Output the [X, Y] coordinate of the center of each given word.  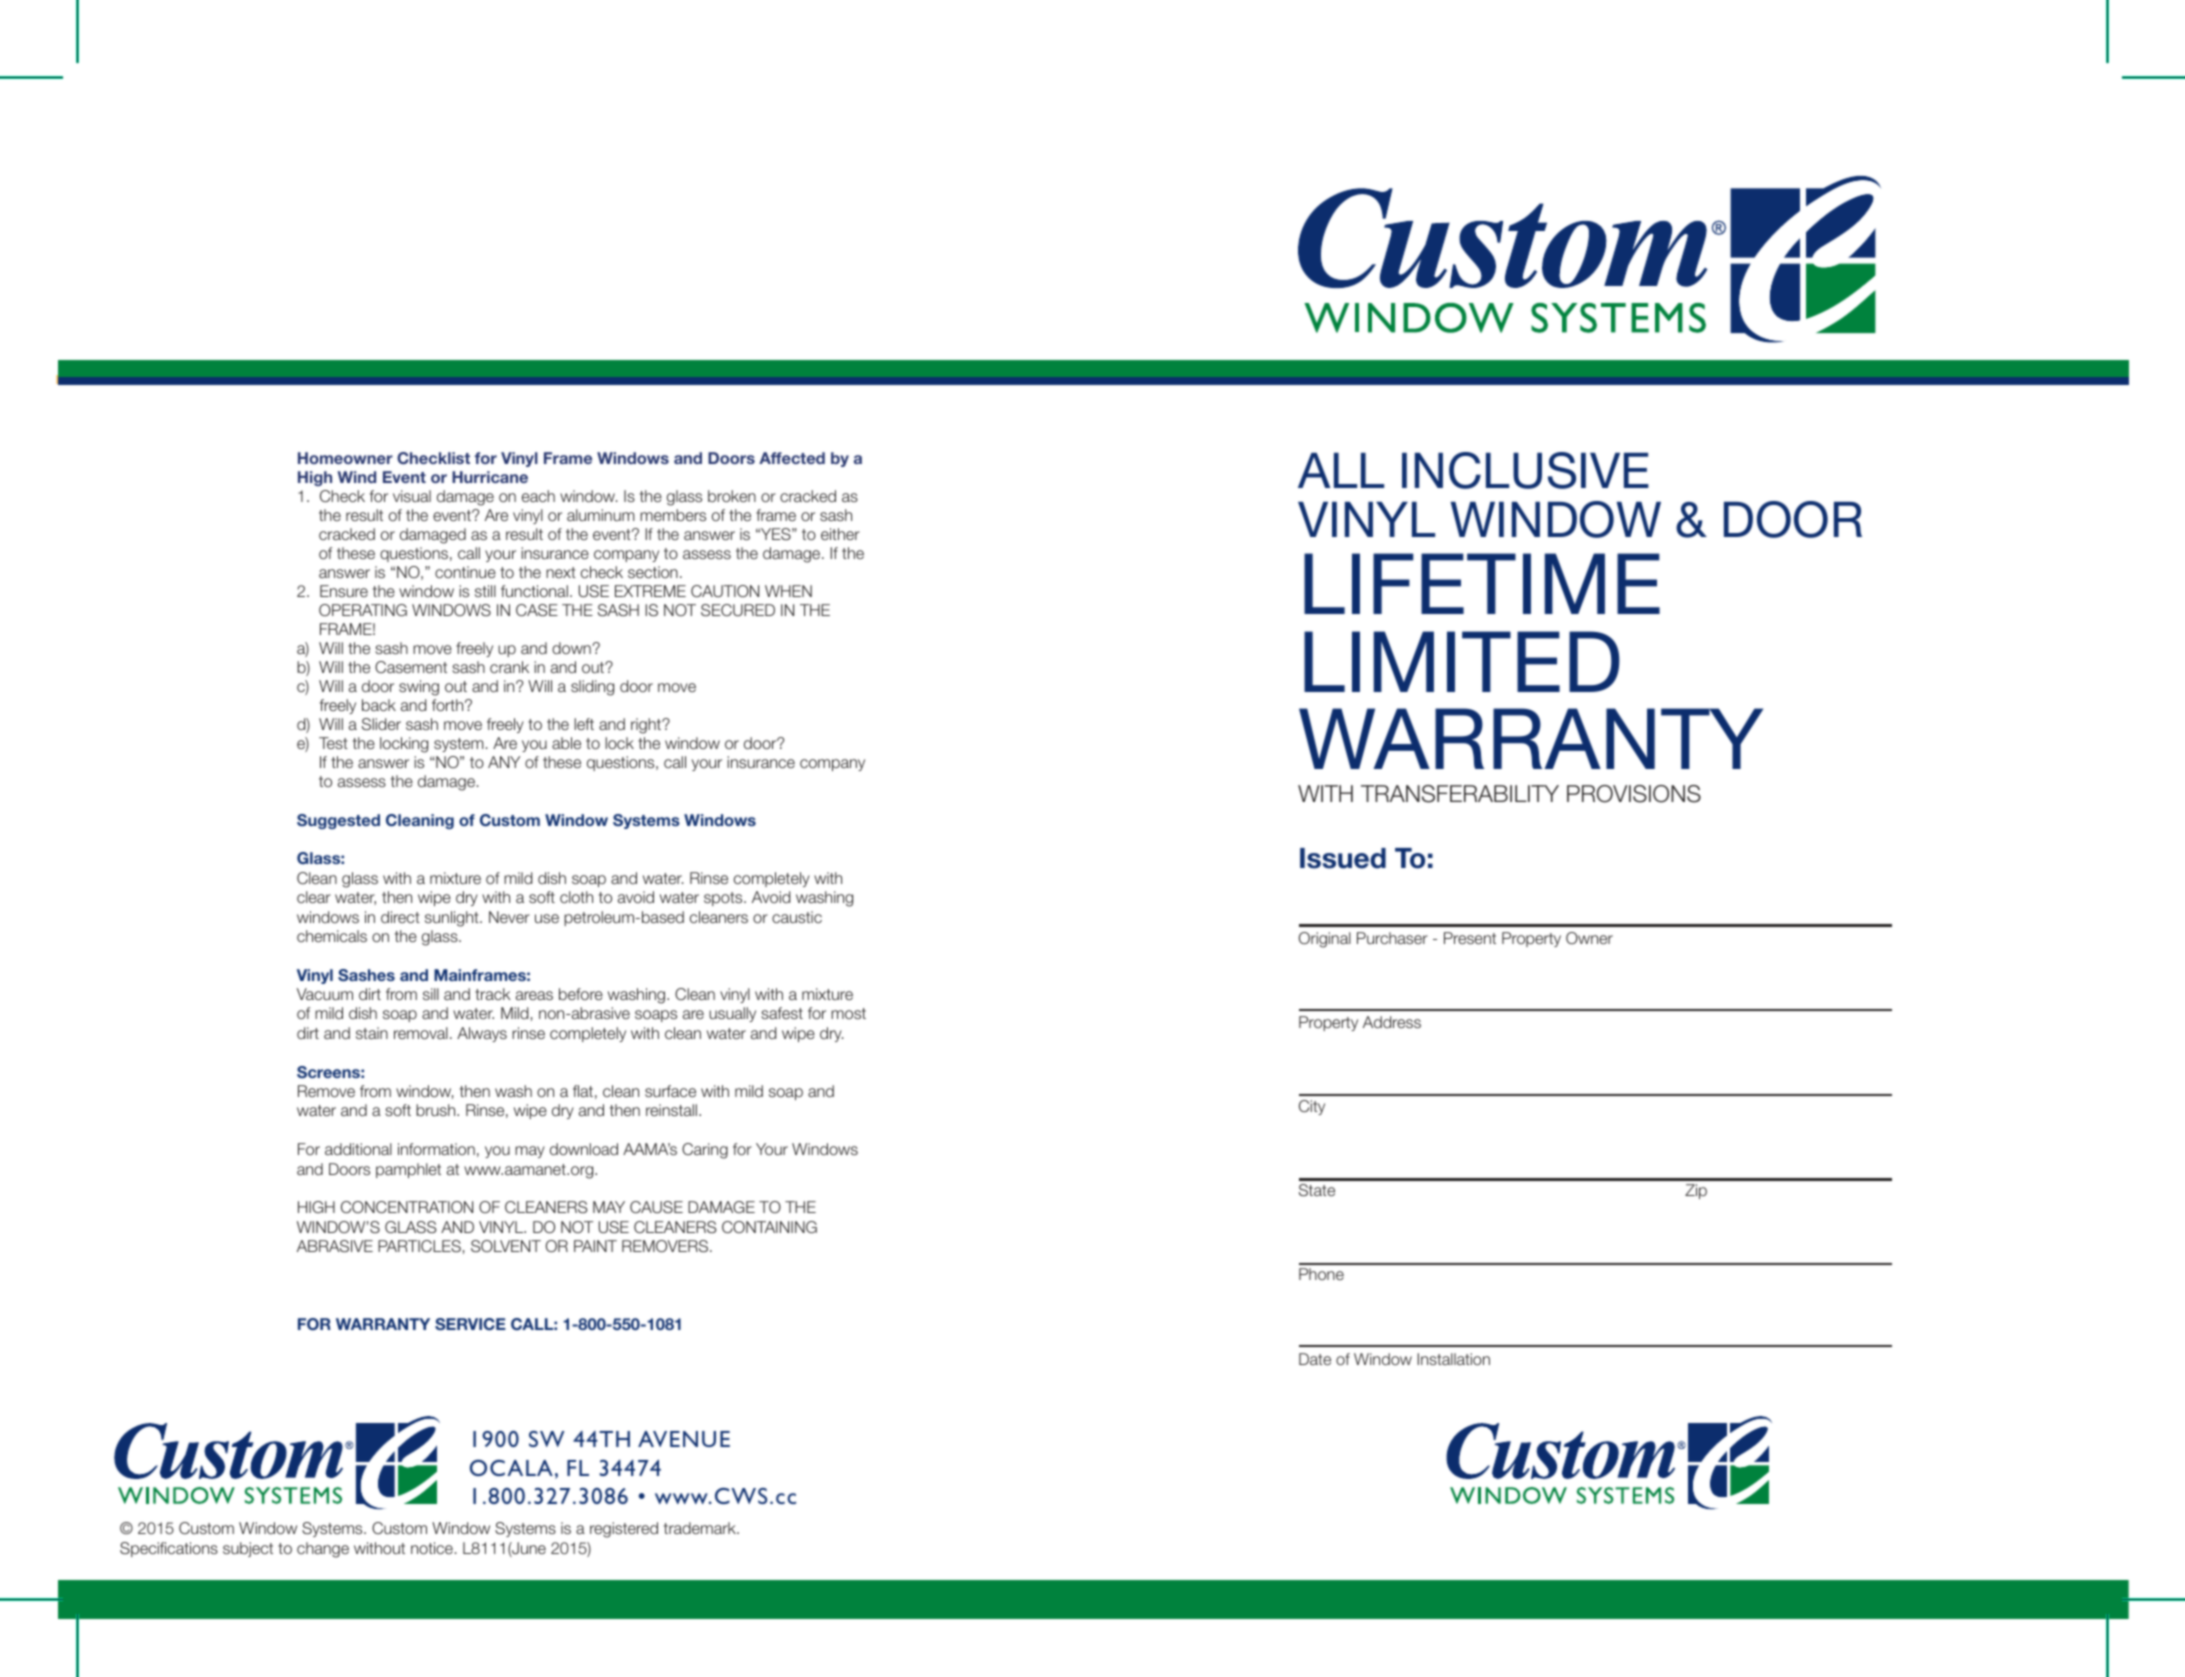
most [848, 1013]
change [323, 1550]
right [647, 726]
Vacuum [325, 994]
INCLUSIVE [1525, 470]
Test [333, 743]
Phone [1321, 1274]
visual [412, 496]
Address [1392, 1022]
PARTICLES [419, 1246]
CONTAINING [769, 1227]
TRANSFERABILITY [1460, 794]
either [840, 534]
